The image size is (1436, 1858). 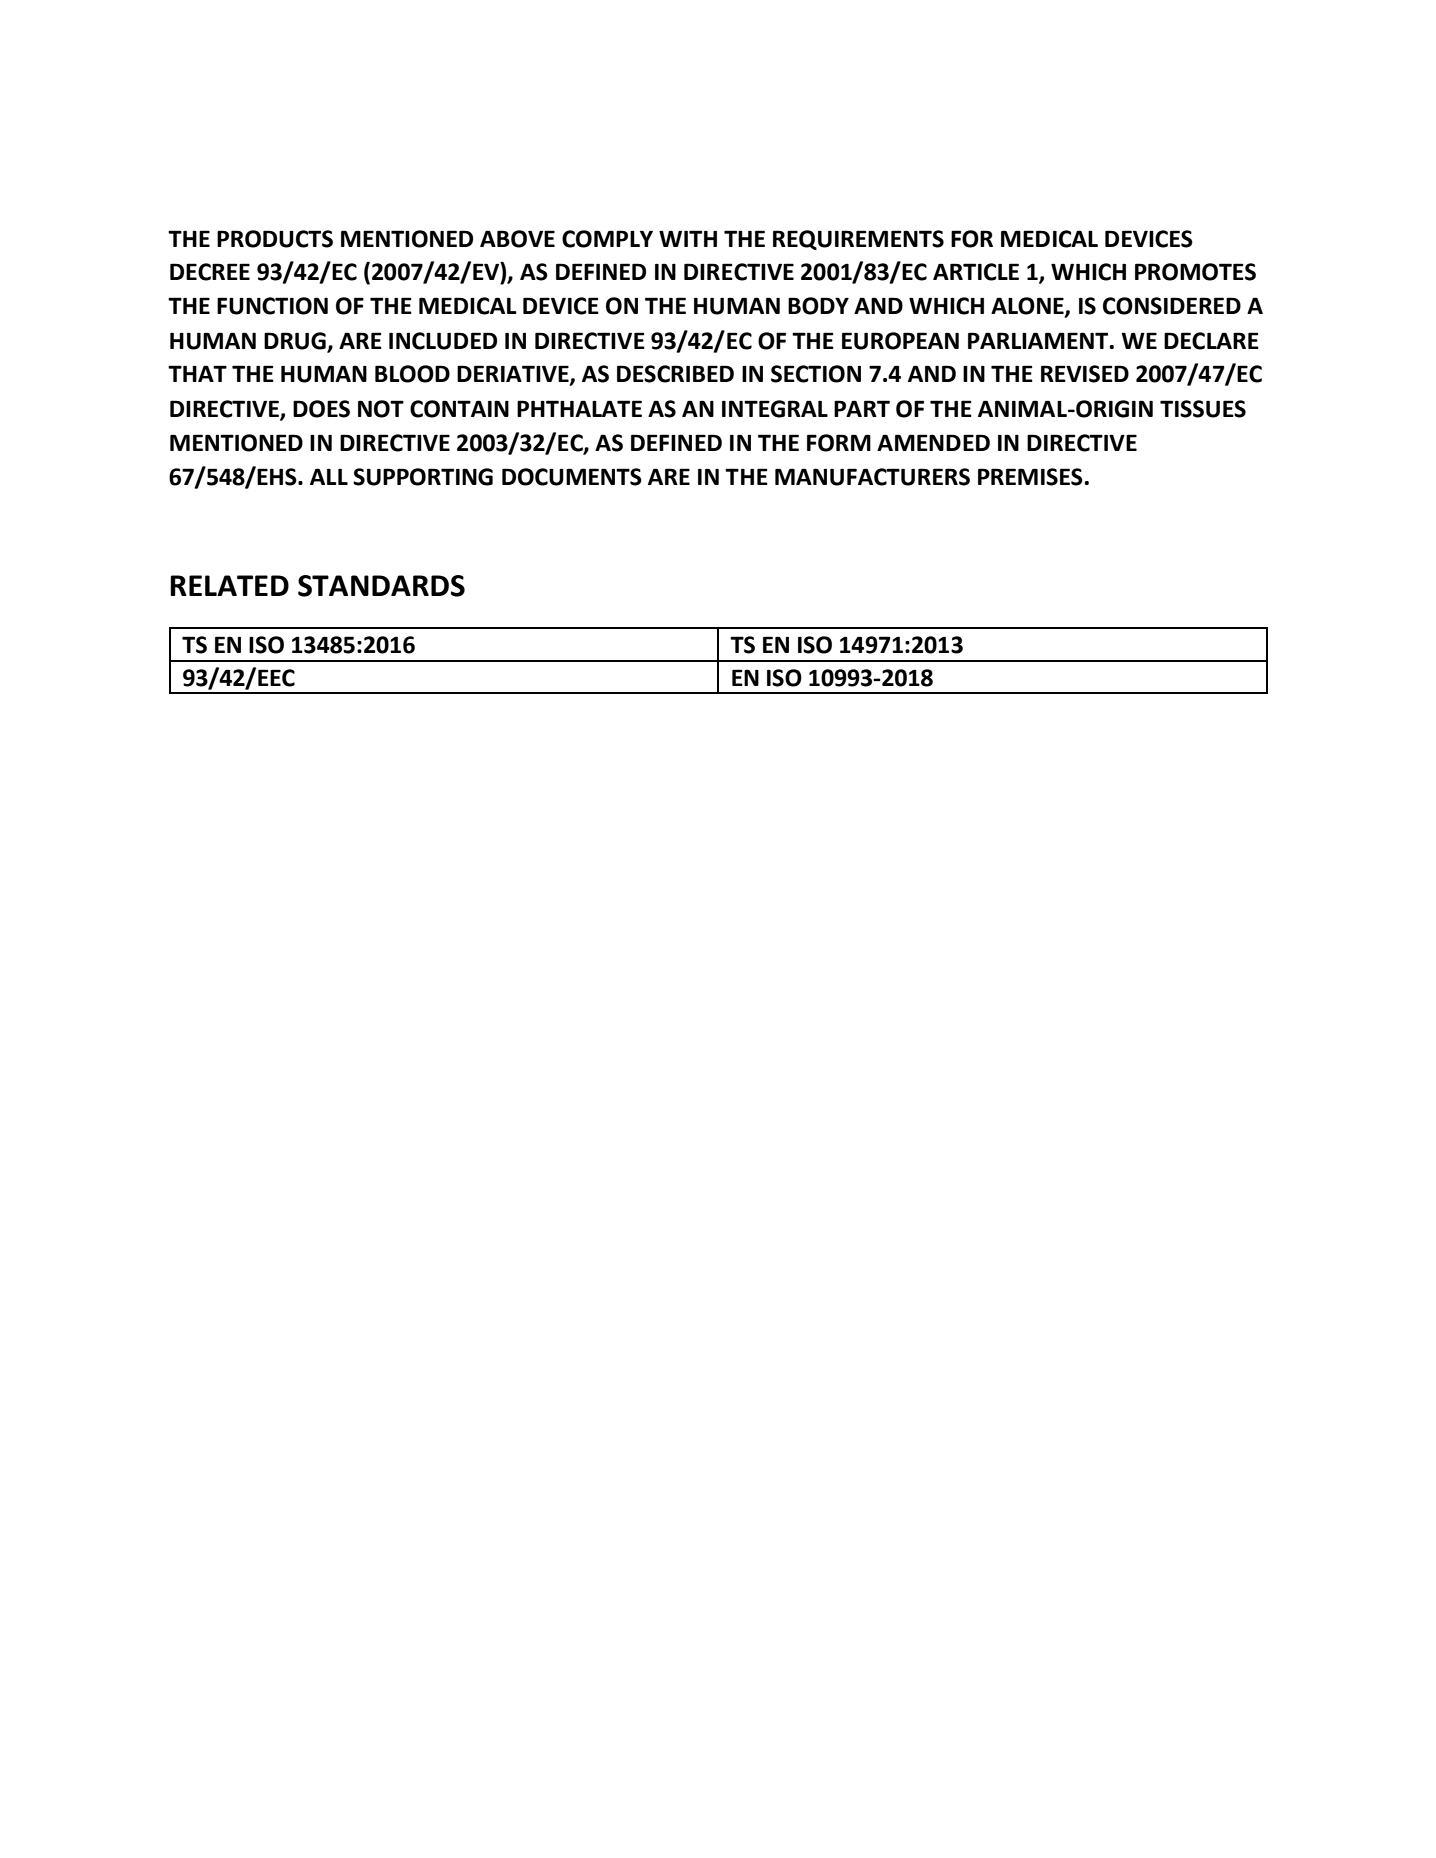 I want to click on PRODUCTS, so click(x=275, y=239).
